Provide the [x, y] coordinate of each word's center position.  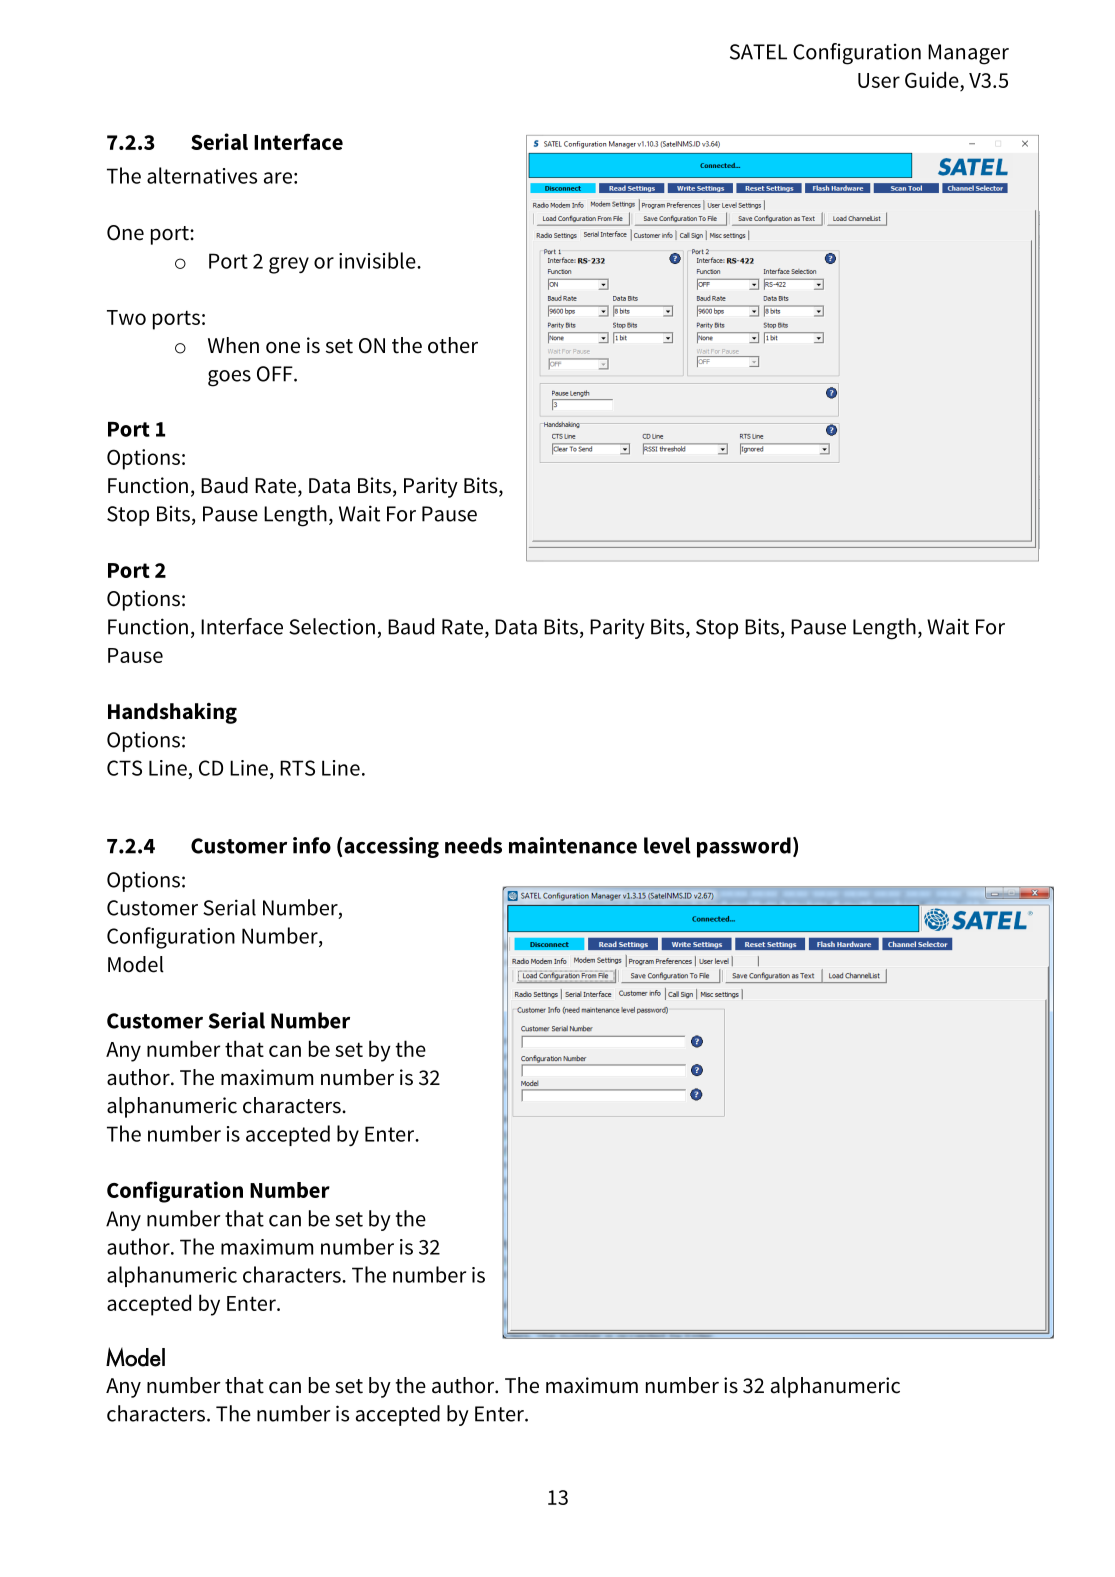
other [453, 345]
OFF [276, 374]
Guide [932, 79]
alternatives [202, 175]
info [312, 845]
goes [229, 378]
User [879, 80]
